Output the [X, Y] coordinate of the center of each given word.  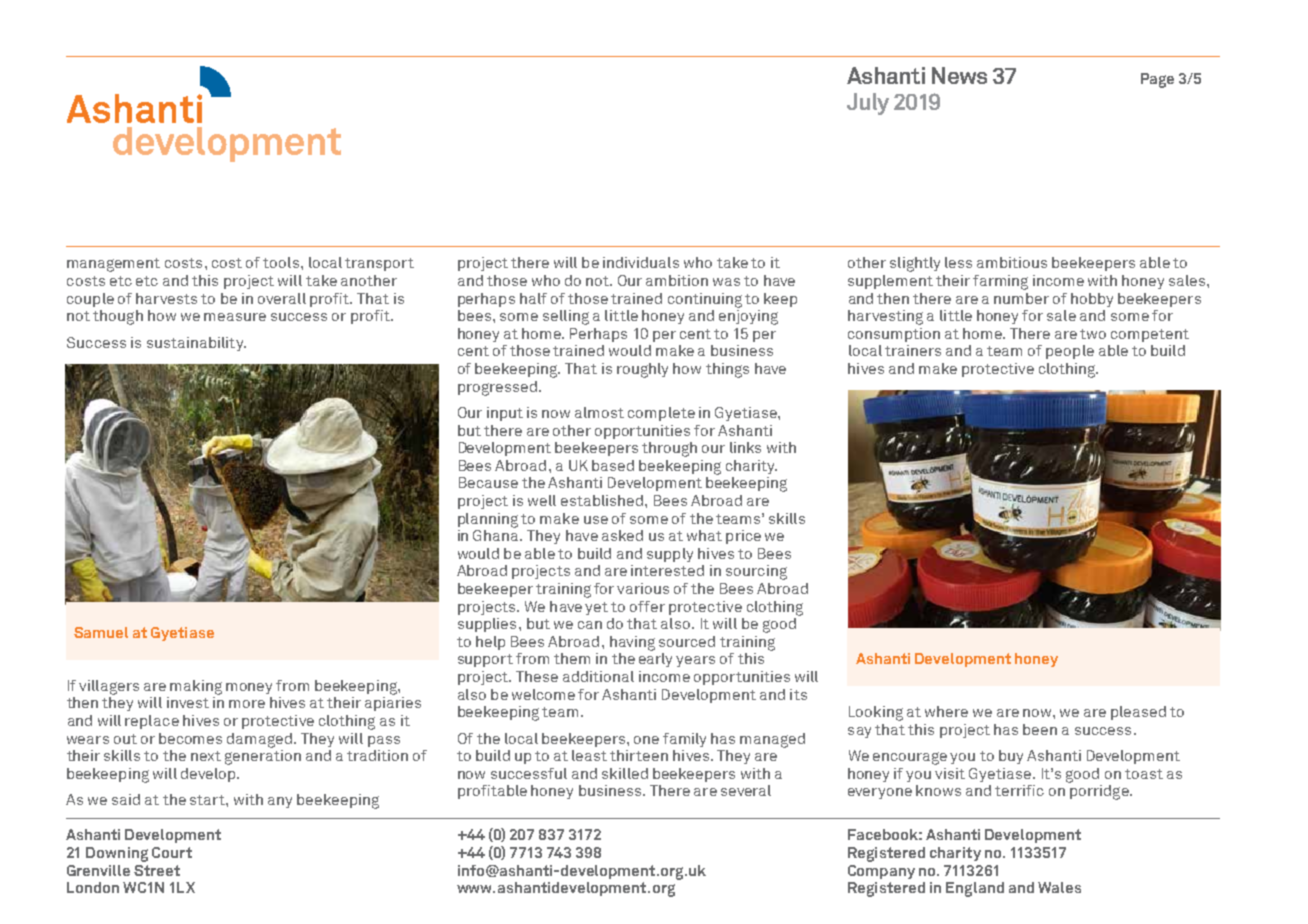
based [613, 465]
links [745, 447]
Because [488, 482]
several [746, 790]
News [959, 75]
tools [282, 262]
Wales [1059, 887]
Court [172, 852]
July [868, 104]
